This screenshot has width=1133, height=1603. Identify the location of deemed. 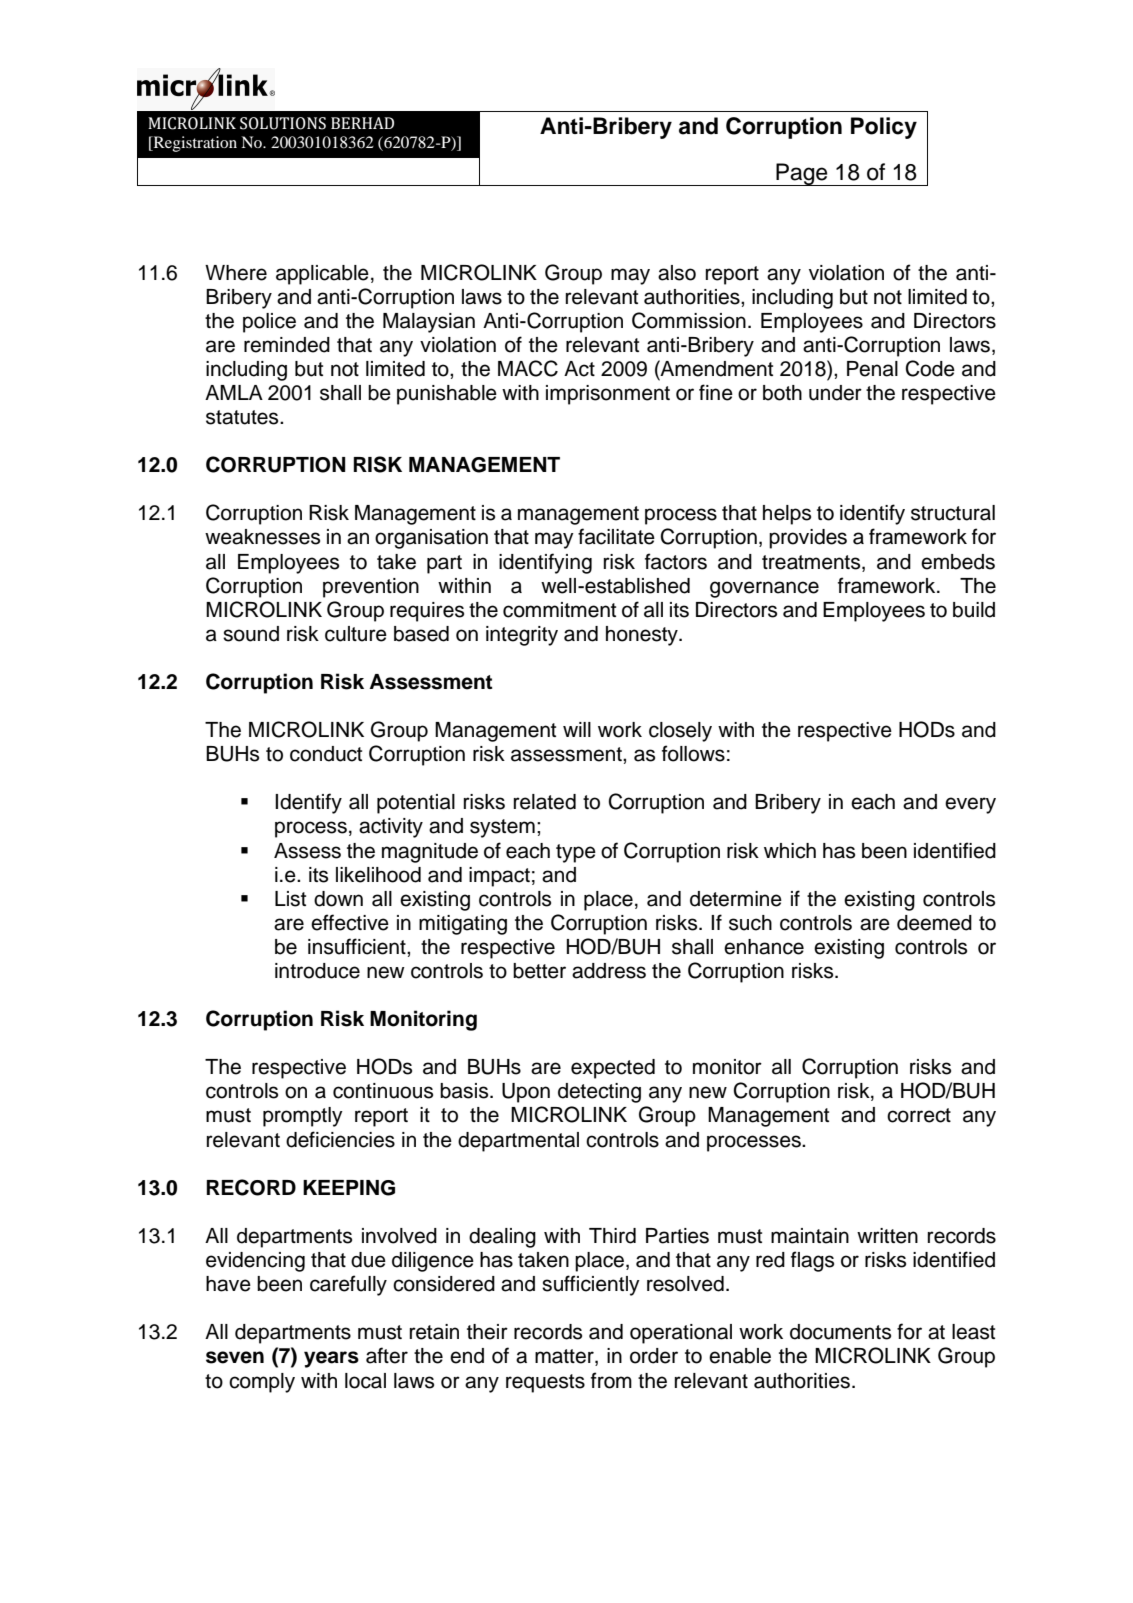
(934, 923).
